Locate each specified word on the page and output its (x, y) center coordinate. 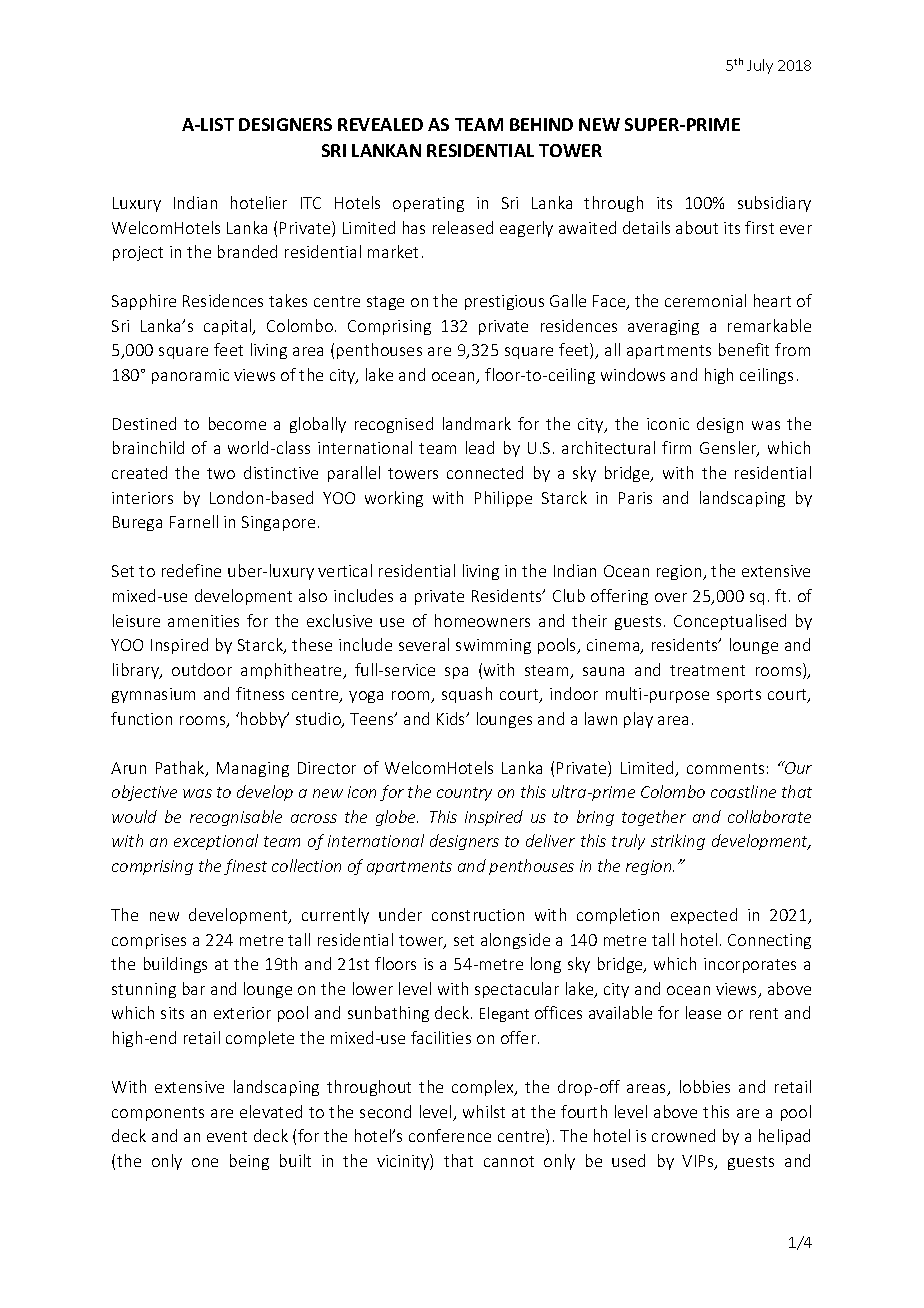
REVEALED (380, 124)
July (760, 66)
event (227, 1136)
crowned (683, 1135)
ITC (311, 203)
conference (450, 1135)
